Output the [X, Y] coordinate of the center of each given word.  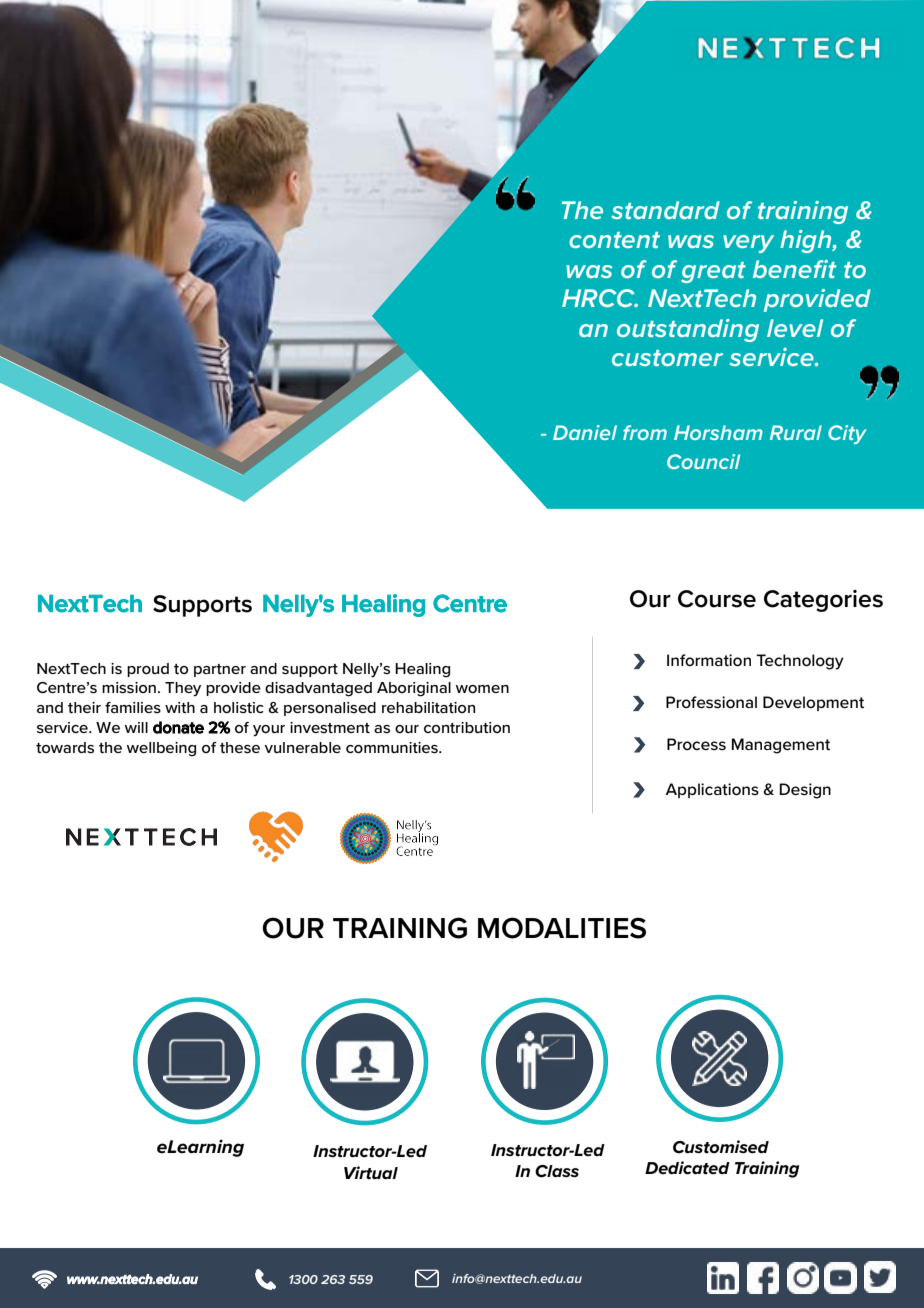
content [614, 240]
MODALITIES [562, 928]
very [748, 244]
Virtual [371, 1173]
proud [148, 670]
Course [717, 599]
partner [220, 670]
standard [665, 210]
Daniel [585, 432]
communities [393, 748]
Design [805, 791]
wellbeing [161, 749]
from [645, 432]
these [240, 748]
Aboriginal [414, 689]
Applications [712, 790]
